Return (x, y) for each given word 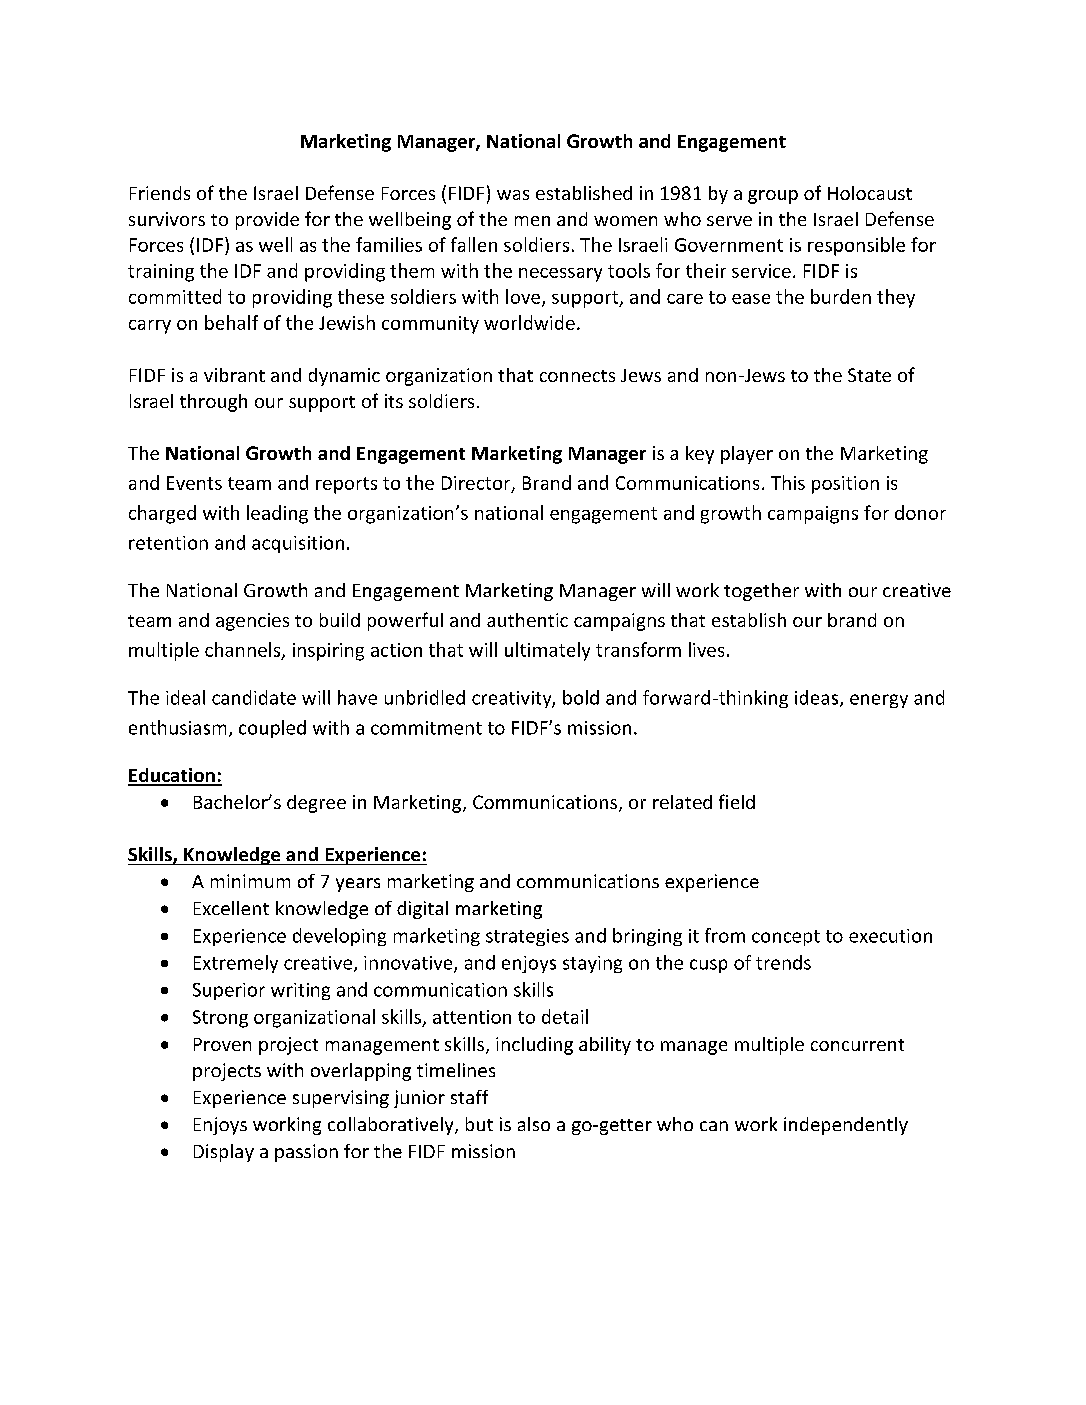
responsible (856, 246)
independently (846, 1126)
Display (224, 1153)
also (534, 1124)
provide (267, 221)
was (513, 195)
